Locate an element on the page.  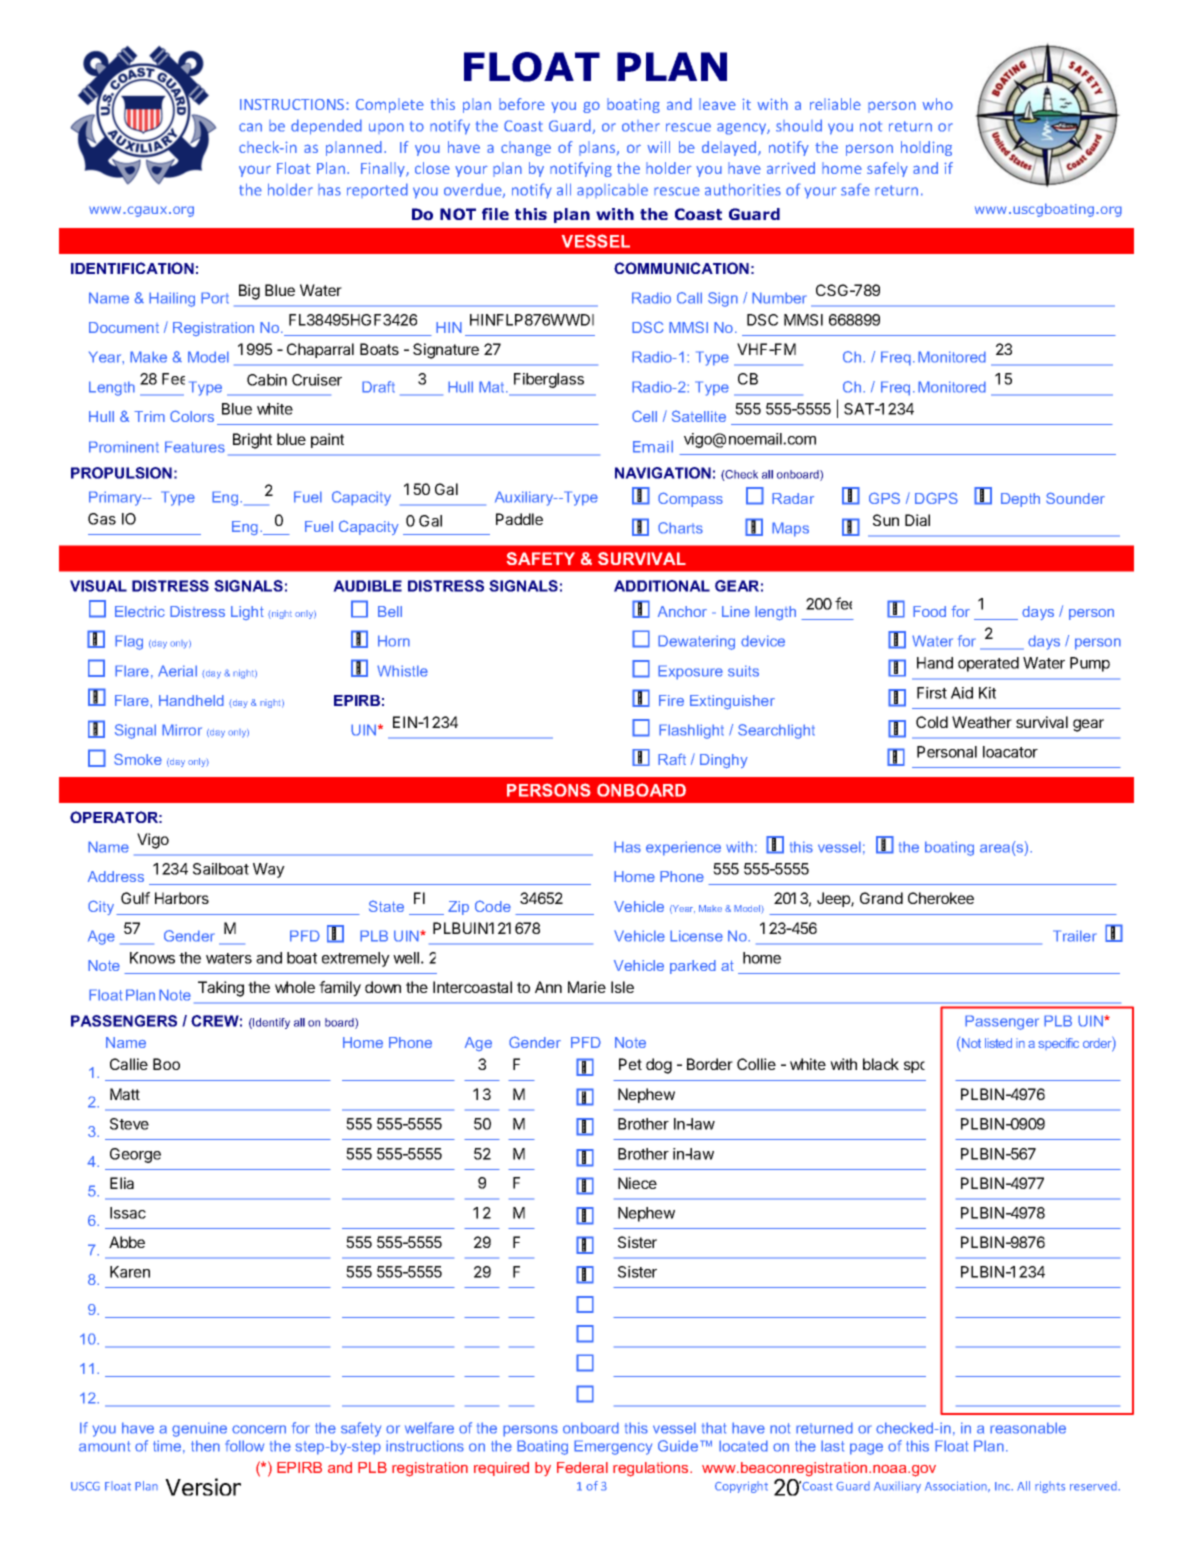
ADDITIONAL is located at coordinates (662, 586).
